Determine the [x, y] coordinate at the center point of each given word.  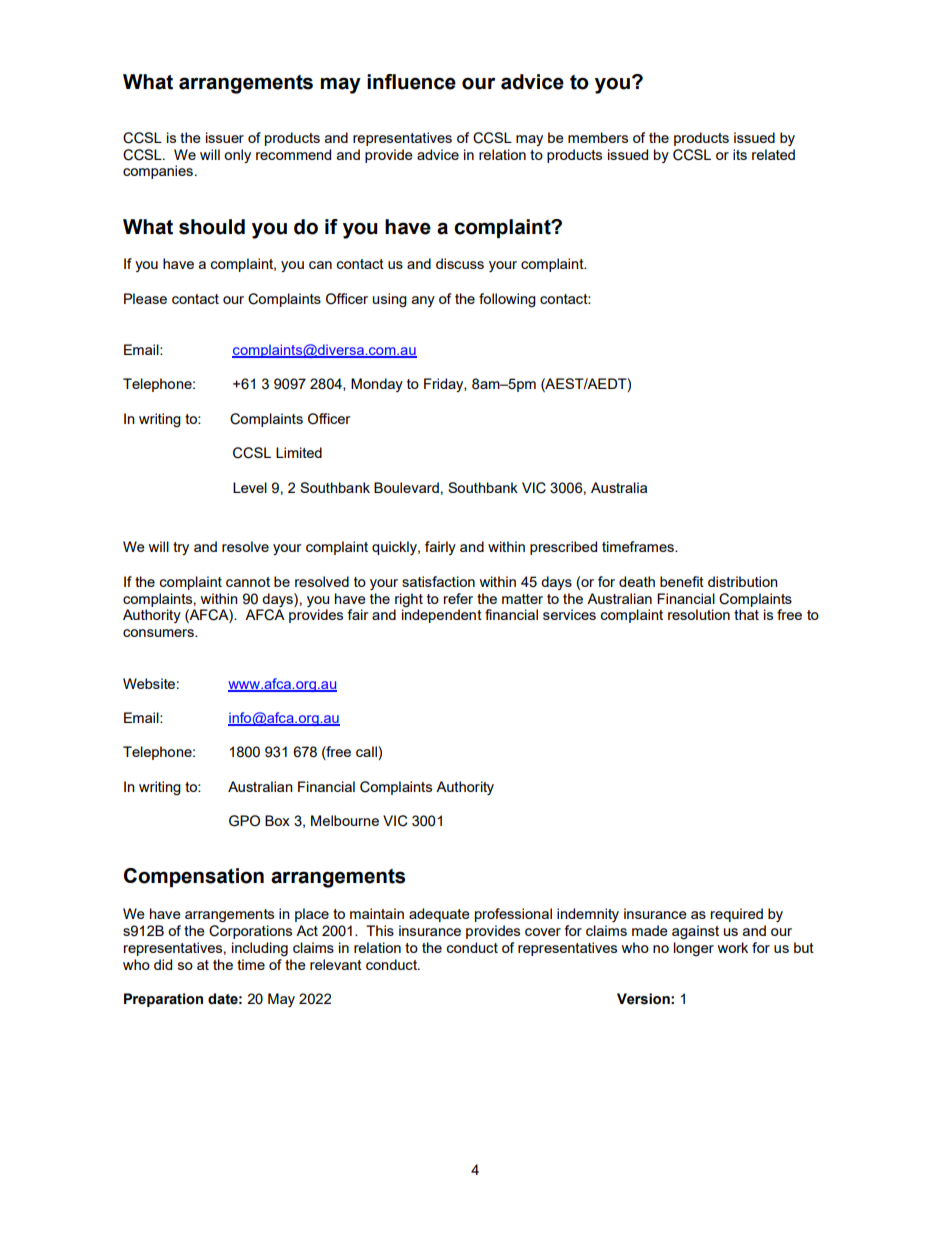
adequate [439, 915]
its [740, 154]
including [260, 949]
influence [411, 82]
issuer [225, 137]
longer [694, 949]
